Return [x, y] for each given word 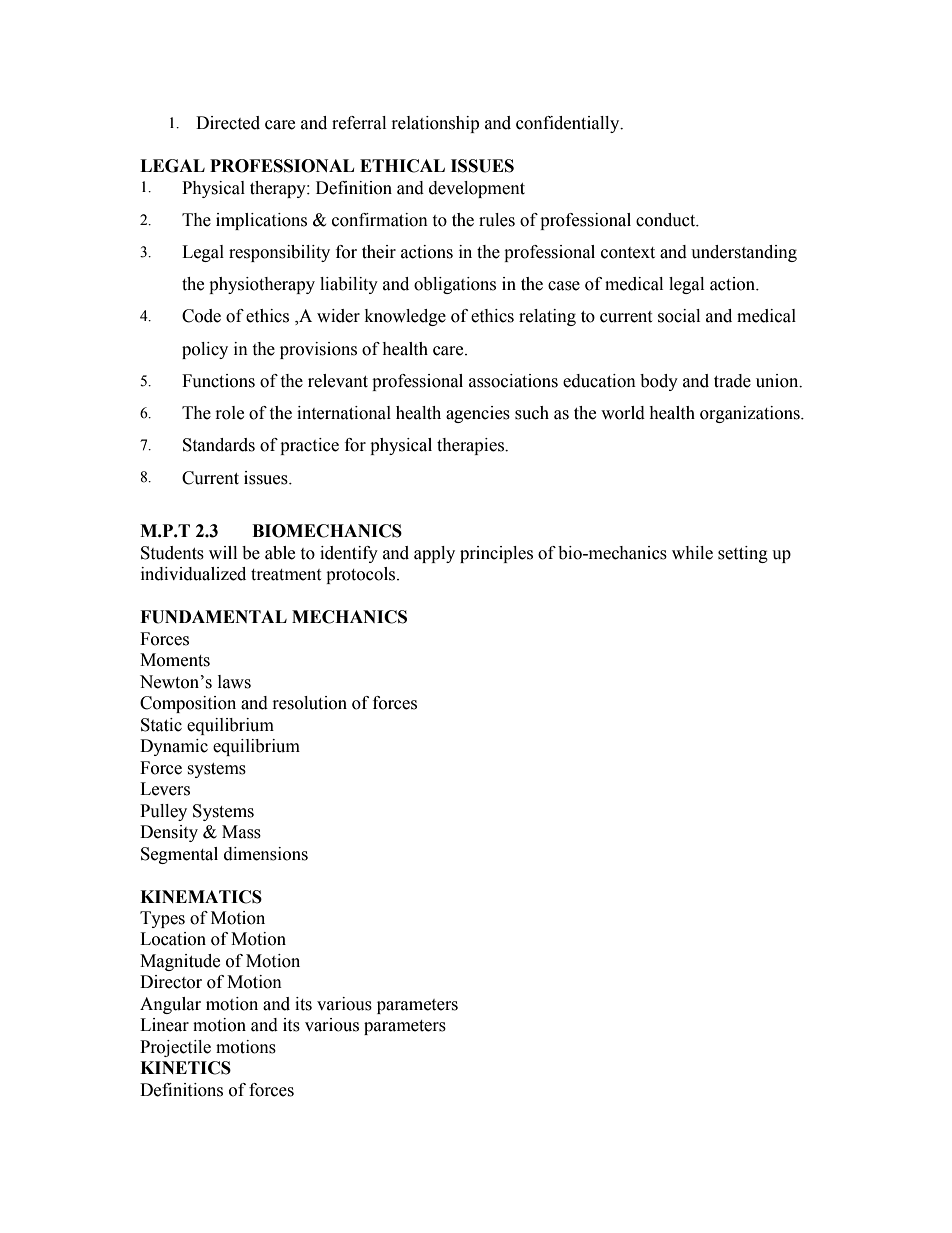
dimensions [266, 854]
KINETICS [185, 1068]
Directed [228, 123]
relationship [435, 124]
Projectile [175, 1048]
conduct [667, 220]
